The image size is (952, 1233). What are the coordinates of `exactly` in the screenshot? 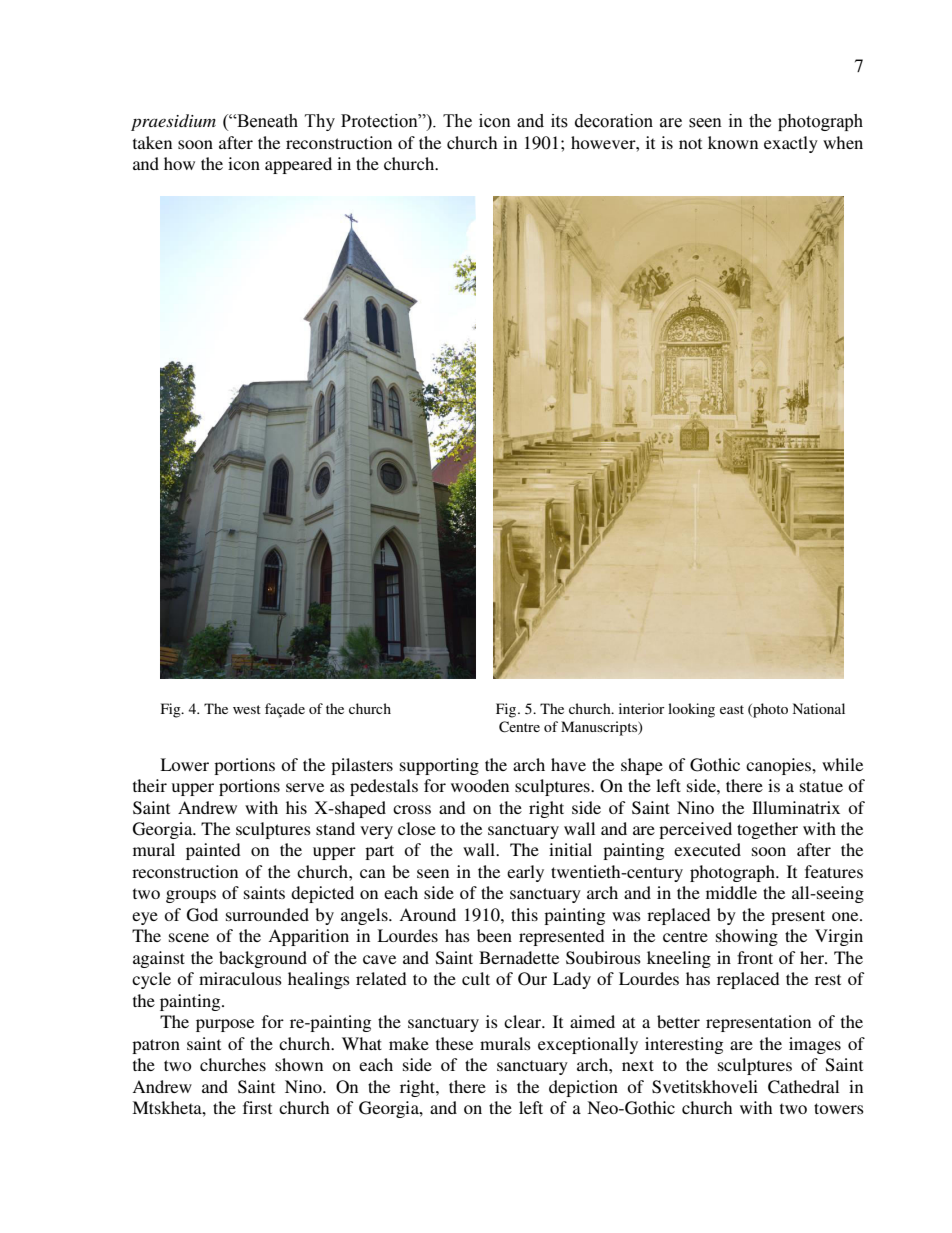 It's located at (791, 144).
